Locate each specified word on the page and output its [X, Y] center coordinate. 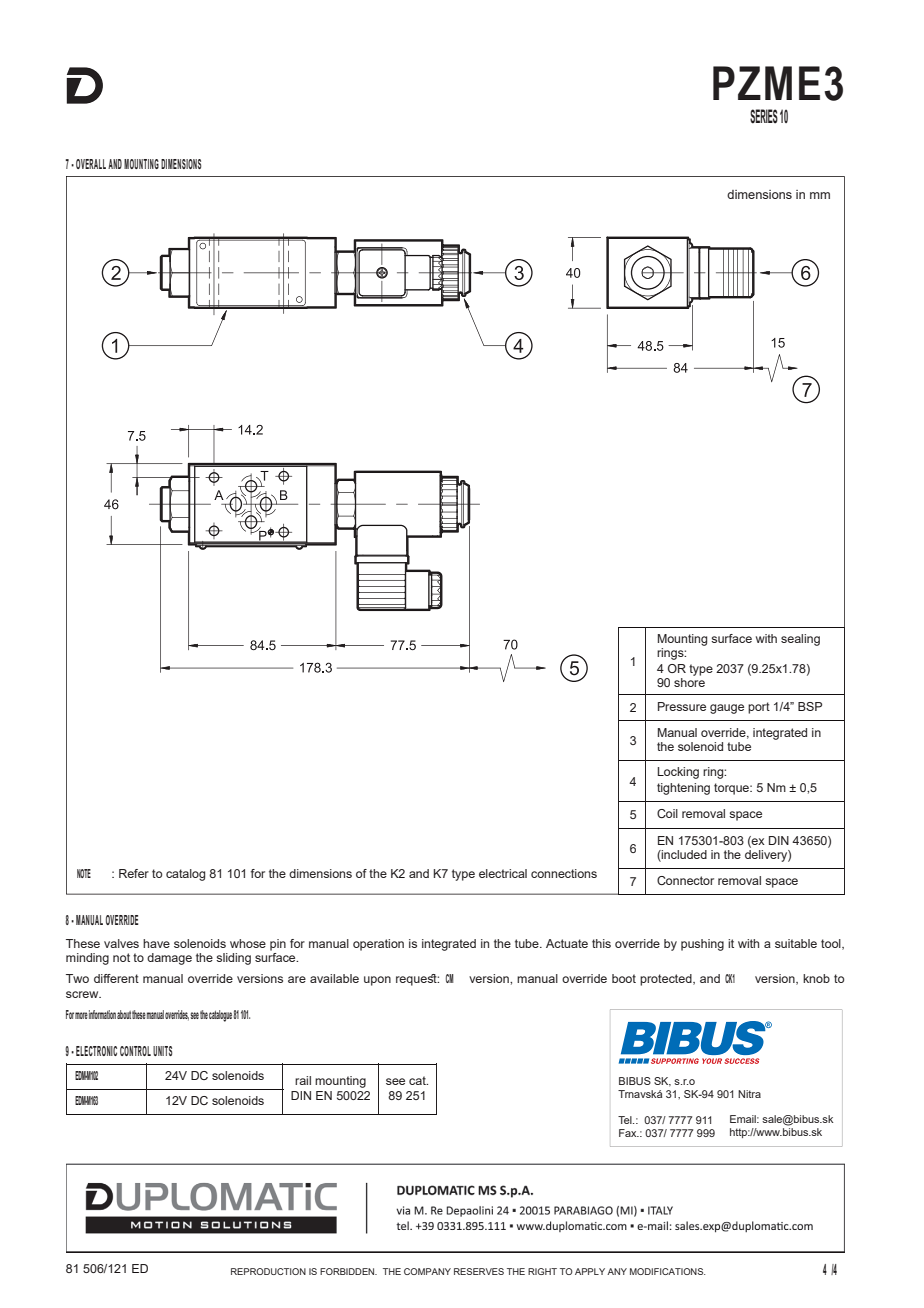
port [759, 708]
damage [169, 959]
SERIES [764, 116]
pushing [702, 945]
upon [377, 981]
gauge [727, 709]
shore [689, 681]
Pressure [682, 706]
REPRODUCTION [268, 1271]
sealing [800, 640]
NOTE [84, 873]
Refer [134, 873]
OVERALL [91, 164]
